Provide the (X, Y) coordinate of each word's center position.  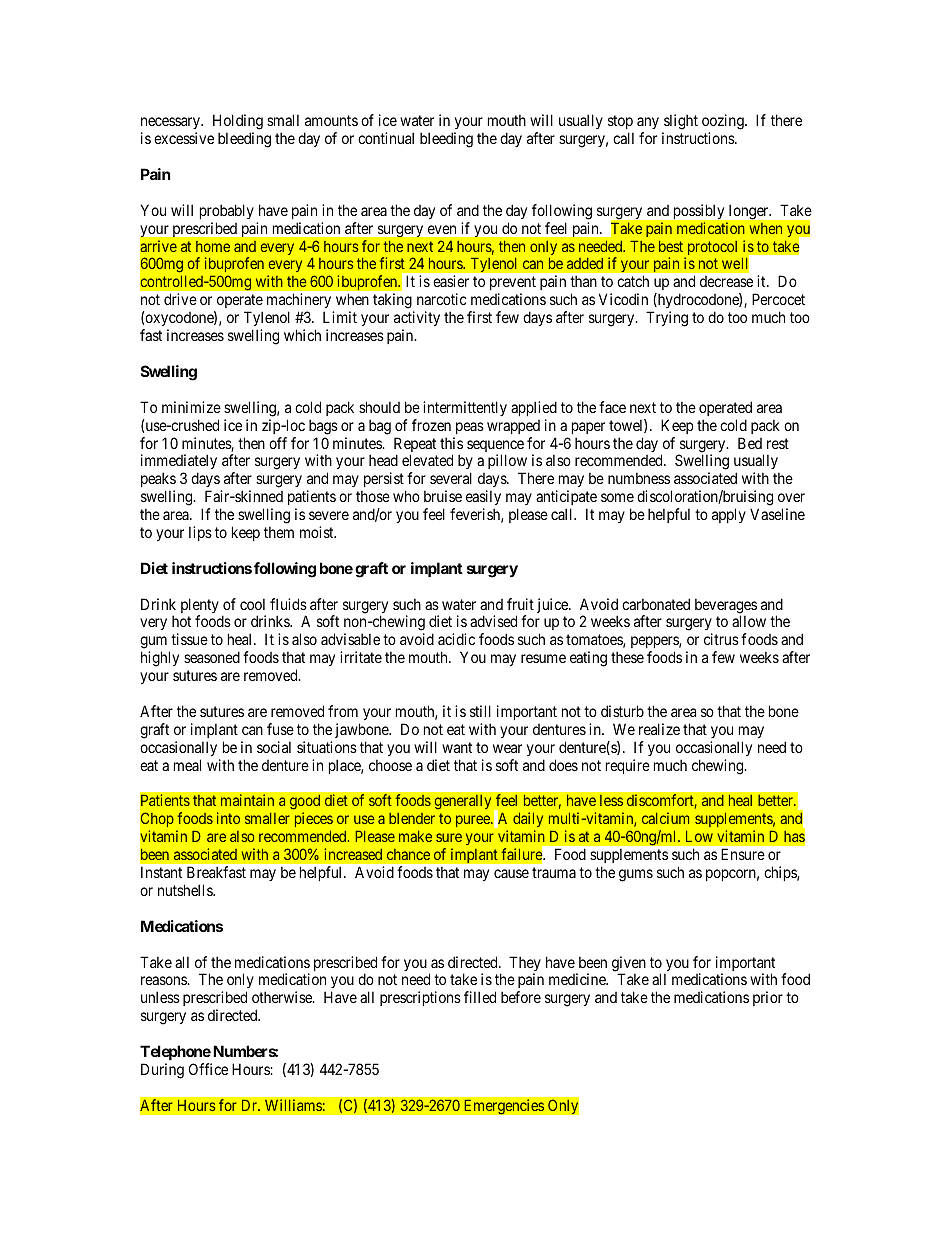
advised (493, 621)
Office (208, 1069)
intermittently (465, 408)
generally (463, 802)
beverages (726, 607)
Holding (238, 123)
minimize (191, 407)
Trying (667, 319)
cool (252, 604)
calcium (665, 818)
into (228, 818)
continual (386, 138)
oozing (724, 123)
